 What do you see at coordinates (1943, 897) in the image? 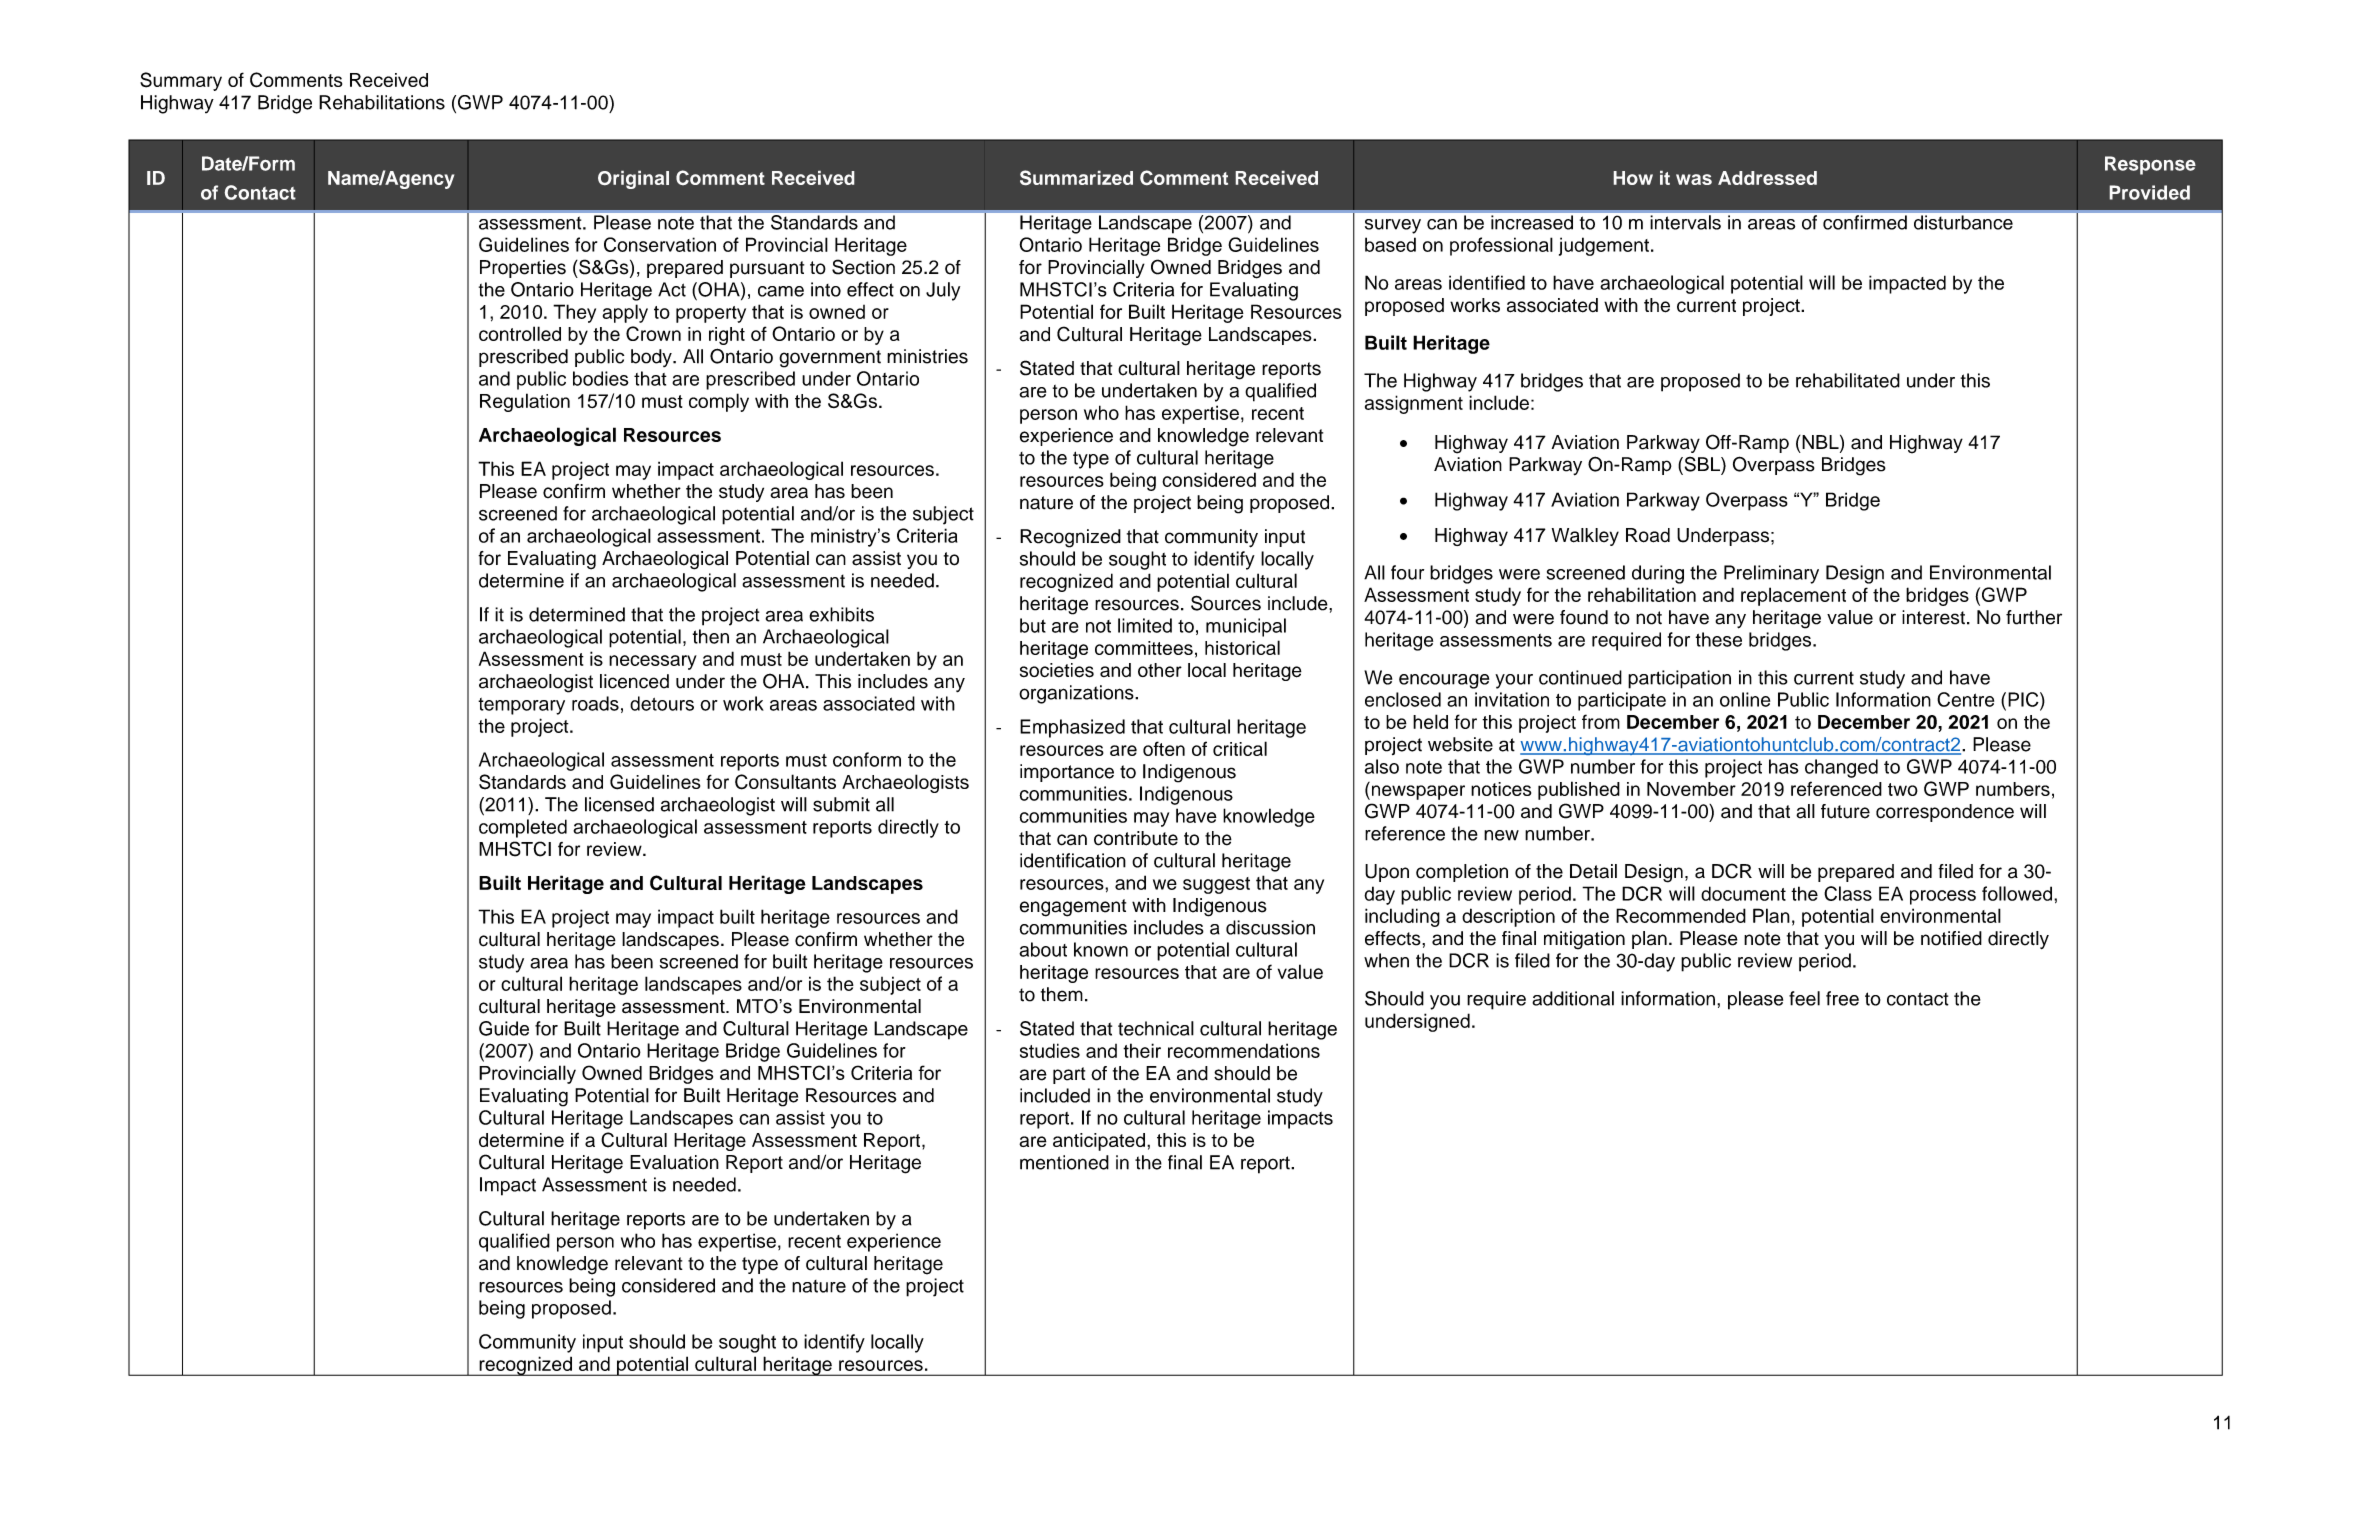
I see `process` at bounding box center [1943, 897].
